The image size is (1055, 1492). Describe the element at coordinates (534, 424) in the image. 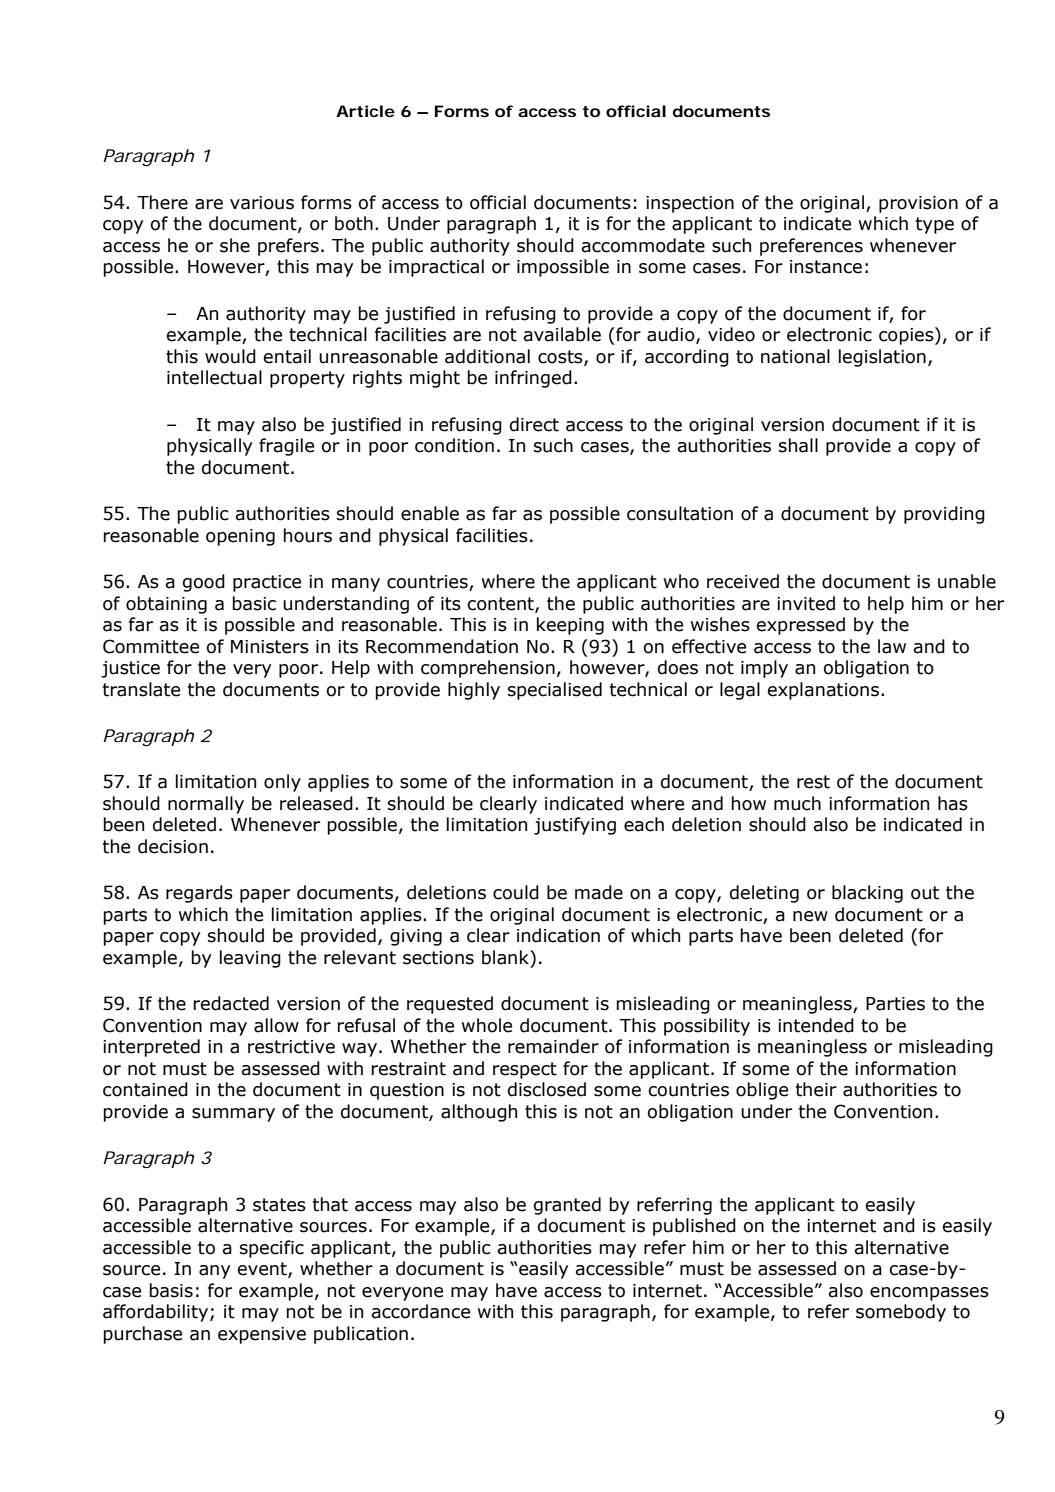

I see `direct` at that location.
